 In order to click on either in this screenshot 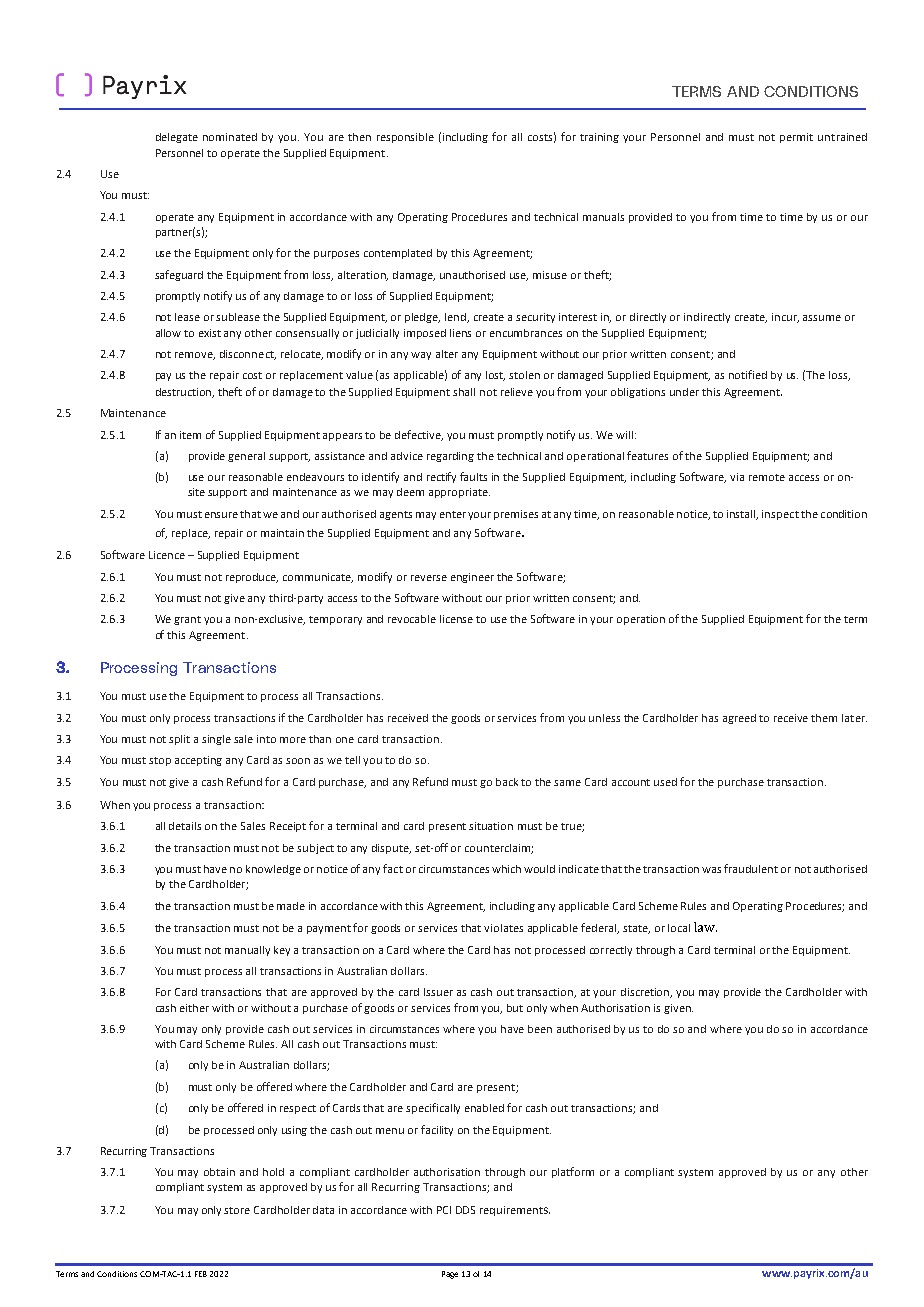, I will do `click(194, 1008)`.
